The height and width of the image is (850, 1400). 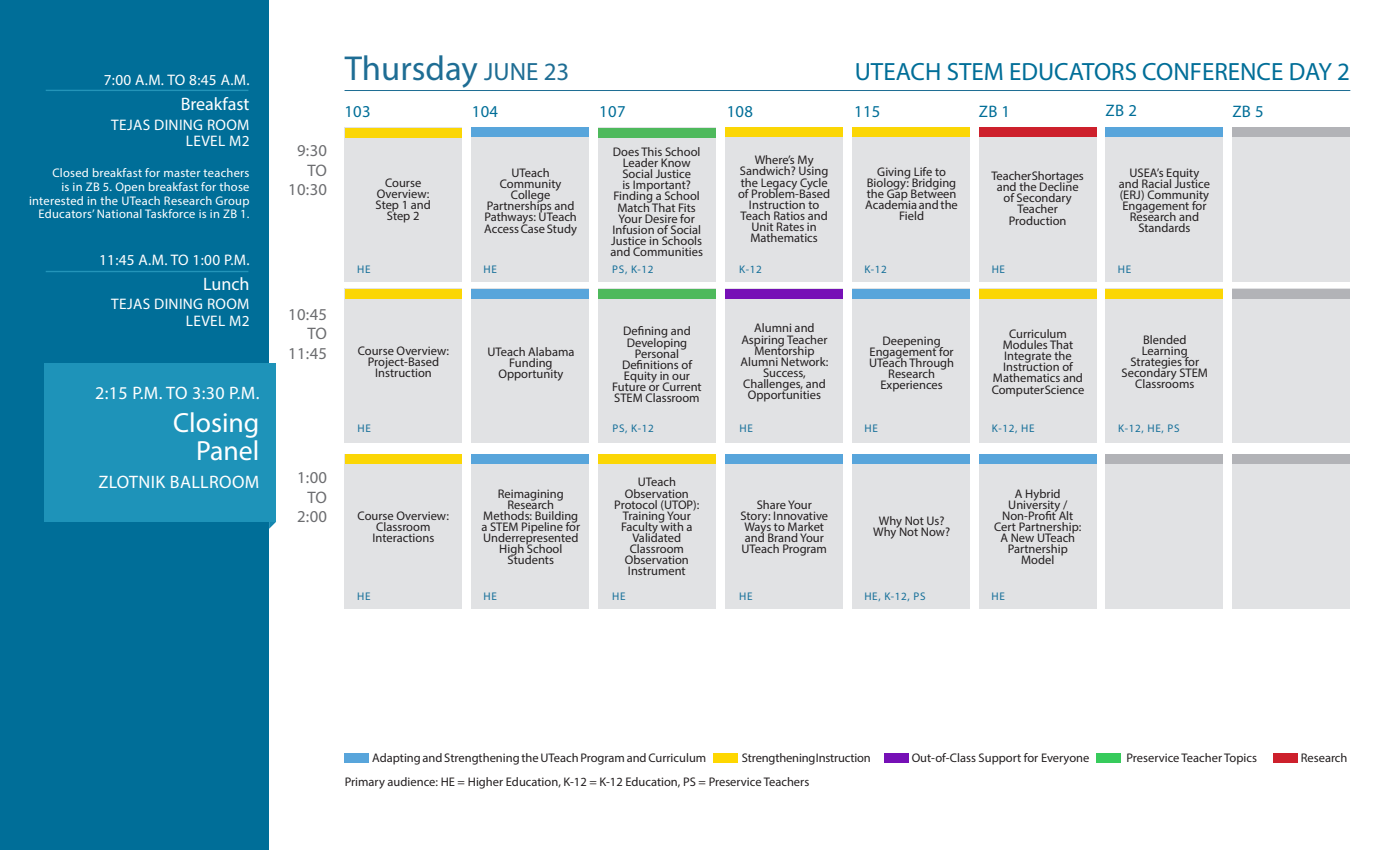 I want to click on Adapting, so click(x=396, y=759).
